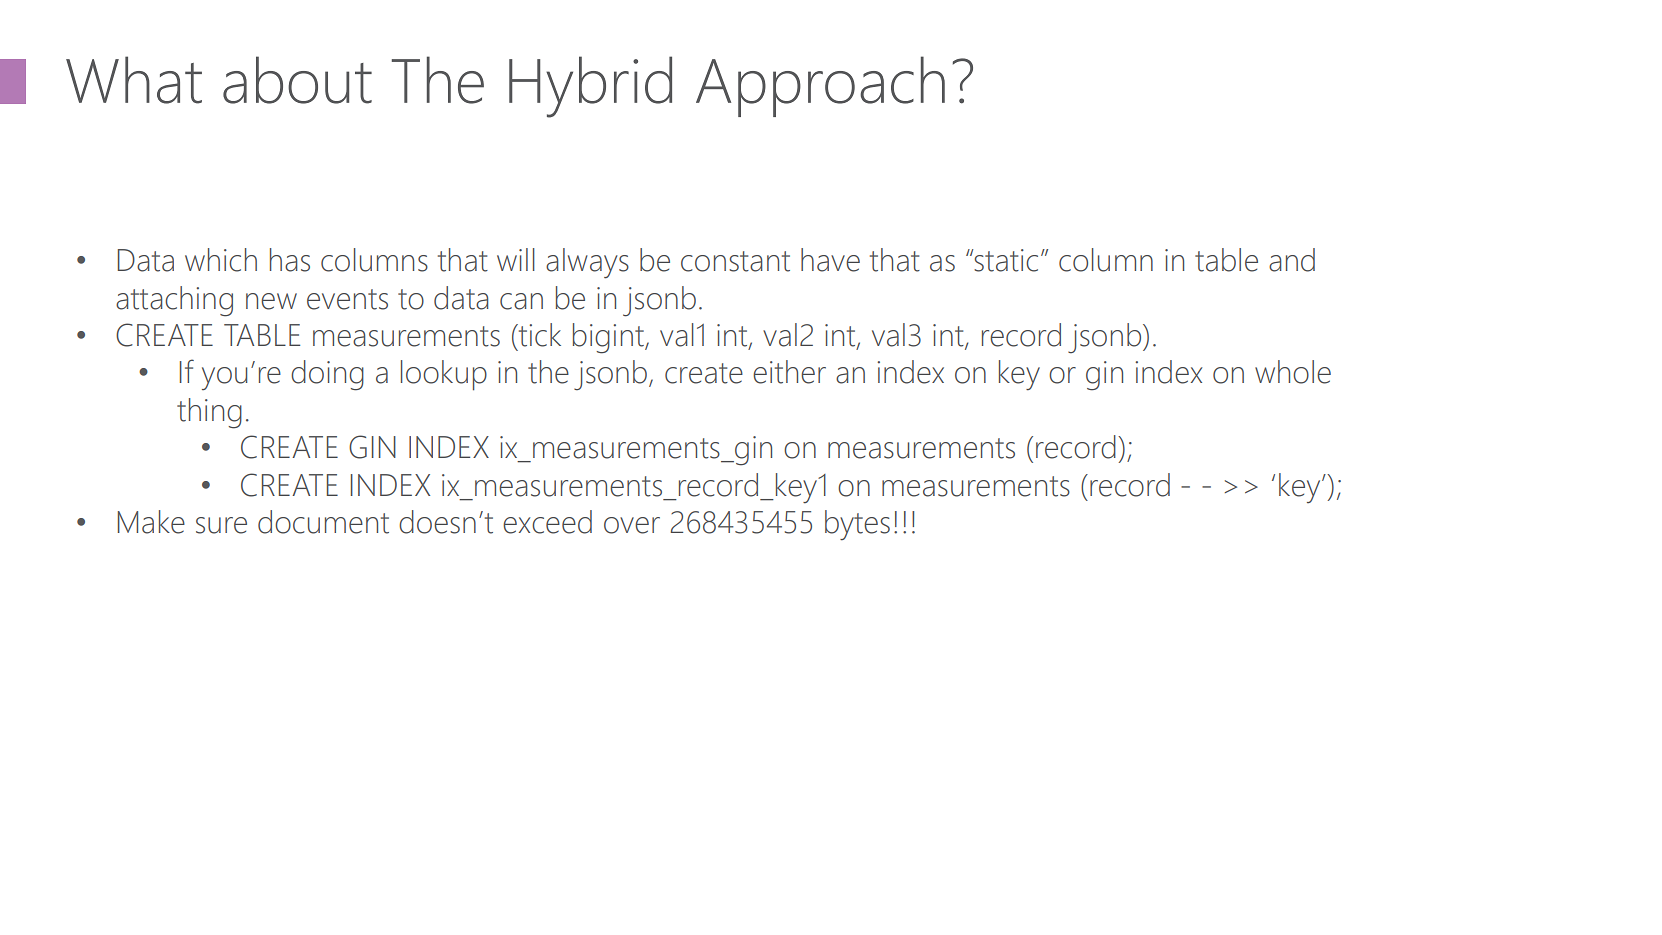  What do you see at coordinates (735, 261) in the image?
I see `constant` at bounding box center [735, 261].
